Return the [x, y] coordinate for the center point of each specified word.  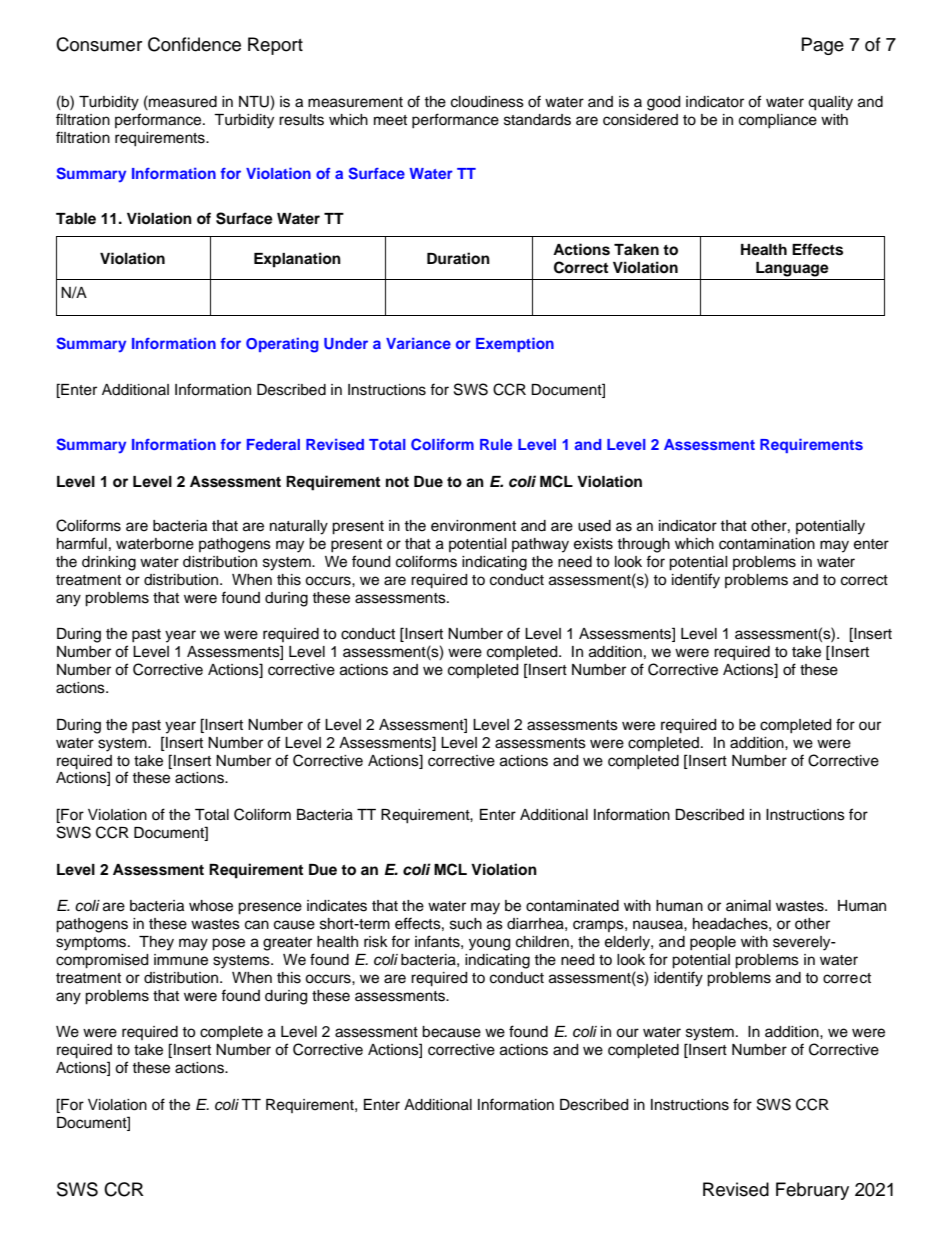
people [713, 943]
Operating [282, 345]
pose [228, 944]
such [466, 924]
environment [473, 526]
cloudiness [487, 102]
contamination [767, 544]
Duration [458, 258]
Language [792, 269]
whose [211, 906]
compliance [778, 121]
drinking [109, 563]
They [156, 943]
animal [748, 906]
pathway [540, 545]
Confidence [194, 44]
